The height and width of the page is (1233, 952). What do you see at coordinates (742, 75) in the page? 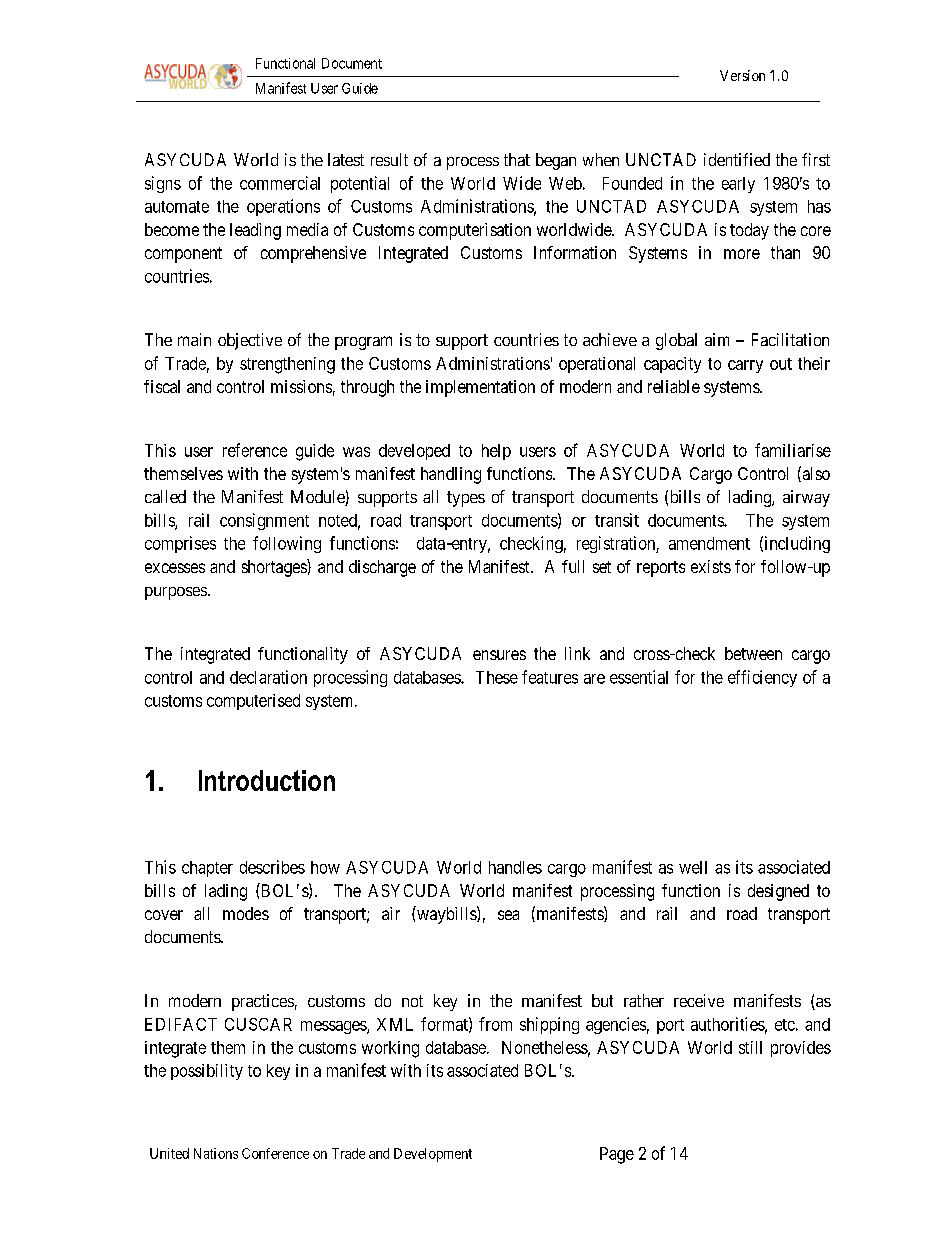
I see `Version` at bounding box center [742, 75].
